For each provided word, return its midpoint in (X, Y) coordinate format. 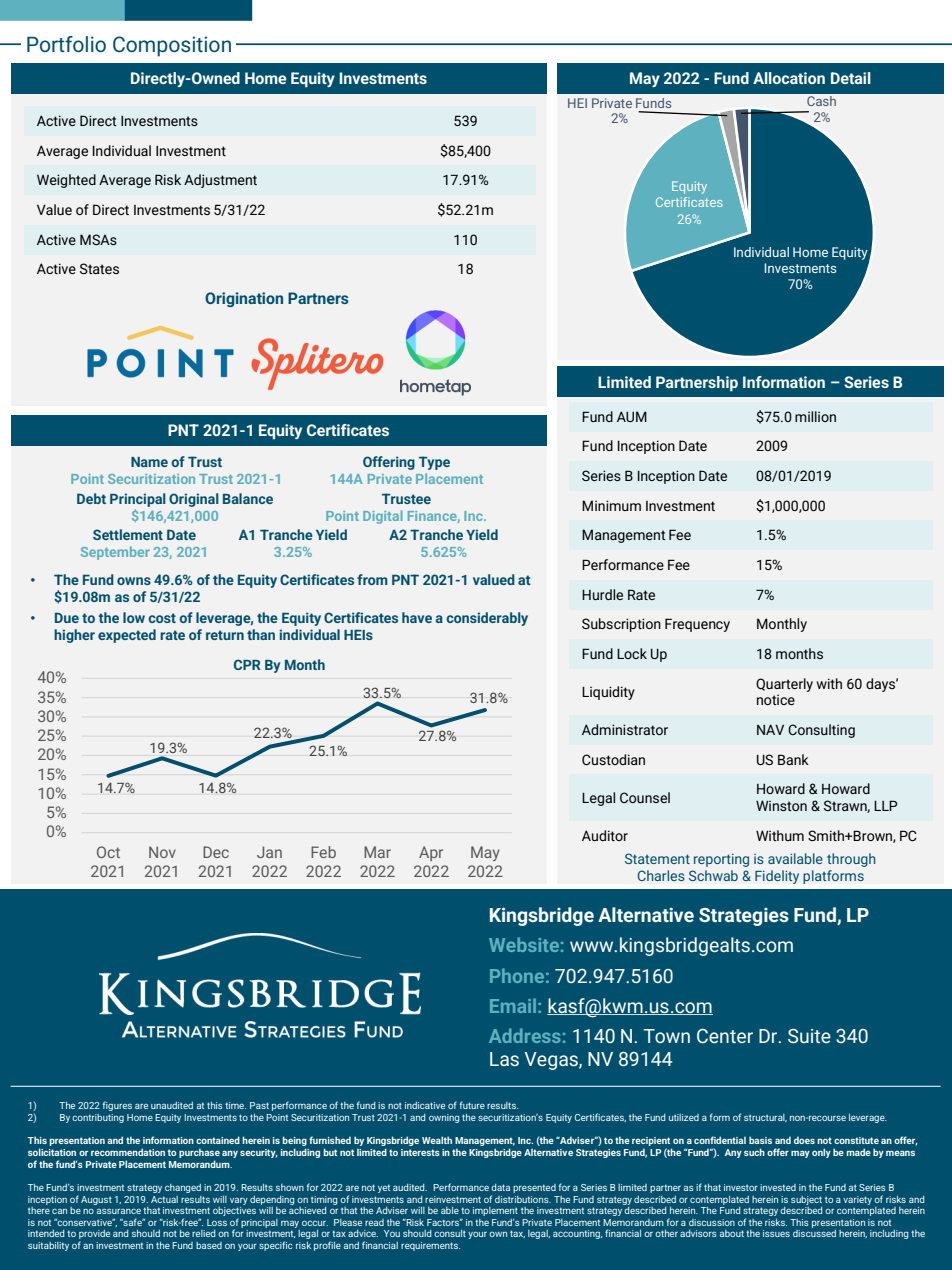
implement (495, 1211)
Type (434, 463)
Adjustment (220, 181)
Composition (172, 46)
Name (149, 462)
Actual (164, 1199)
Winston (781, 805)
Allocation (789, 78)
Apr (431, 853)
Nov (162, 852)
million (815, 416)
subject (806, 1200)
